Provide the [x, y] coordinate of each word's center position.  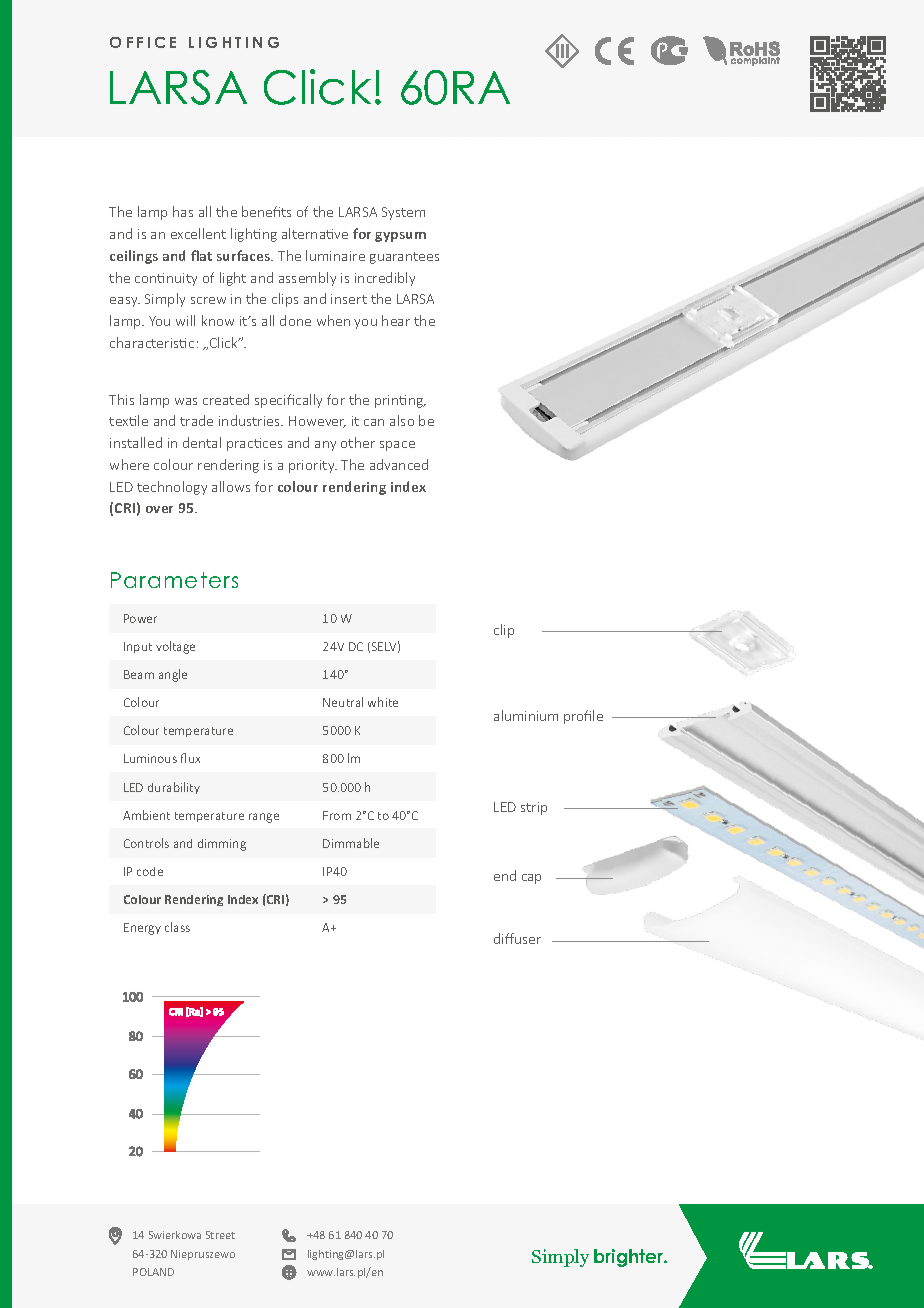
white [383, 702]
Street [220, 1235]
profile [583, 717]
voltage [175, 647]
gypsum [400, 237]
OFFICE [143, 42]
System [403, 213]
